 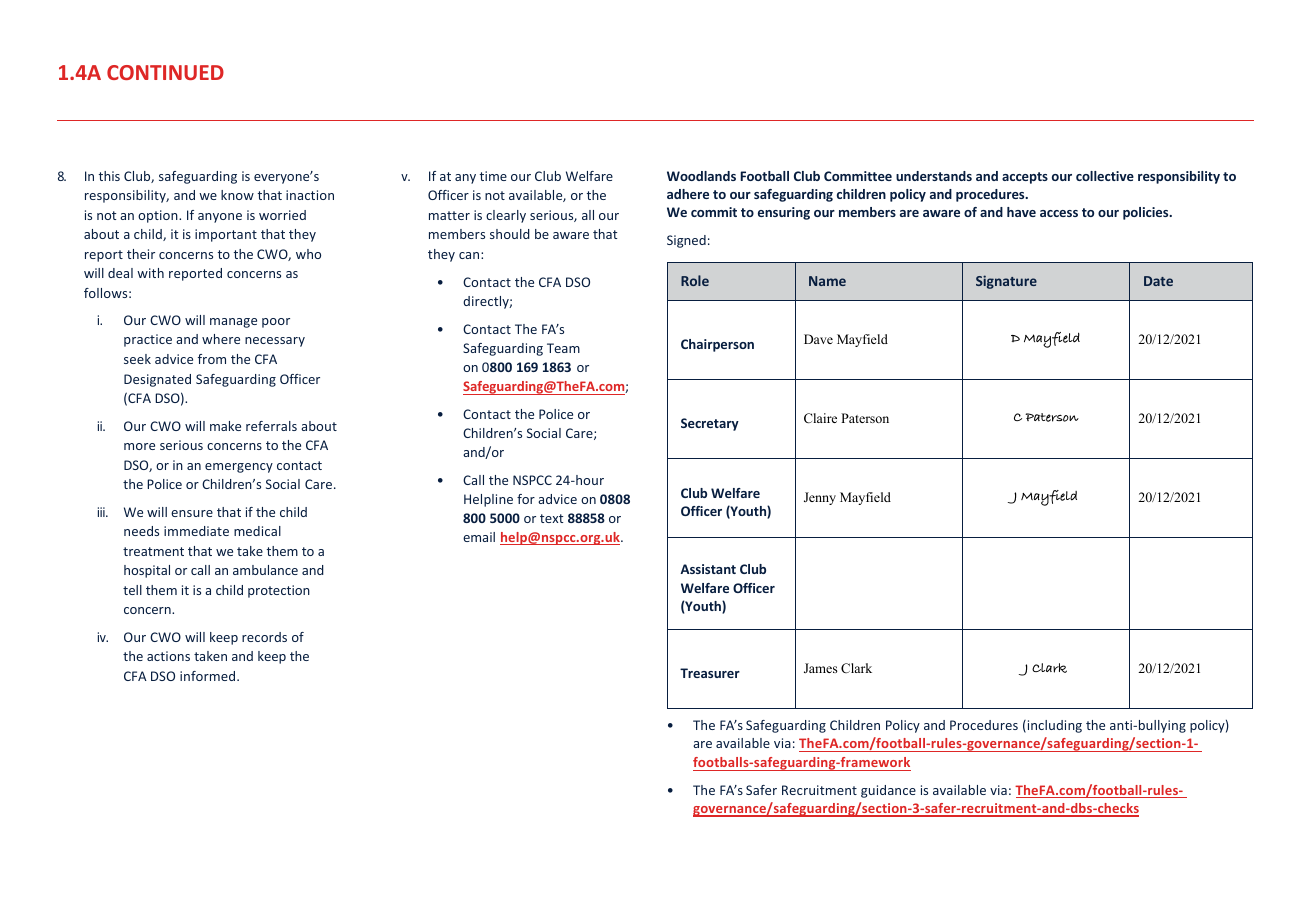 What do you see at coordinates (820, 498) in the document?
I see `Jenny` at bounding box center [820, 498].
